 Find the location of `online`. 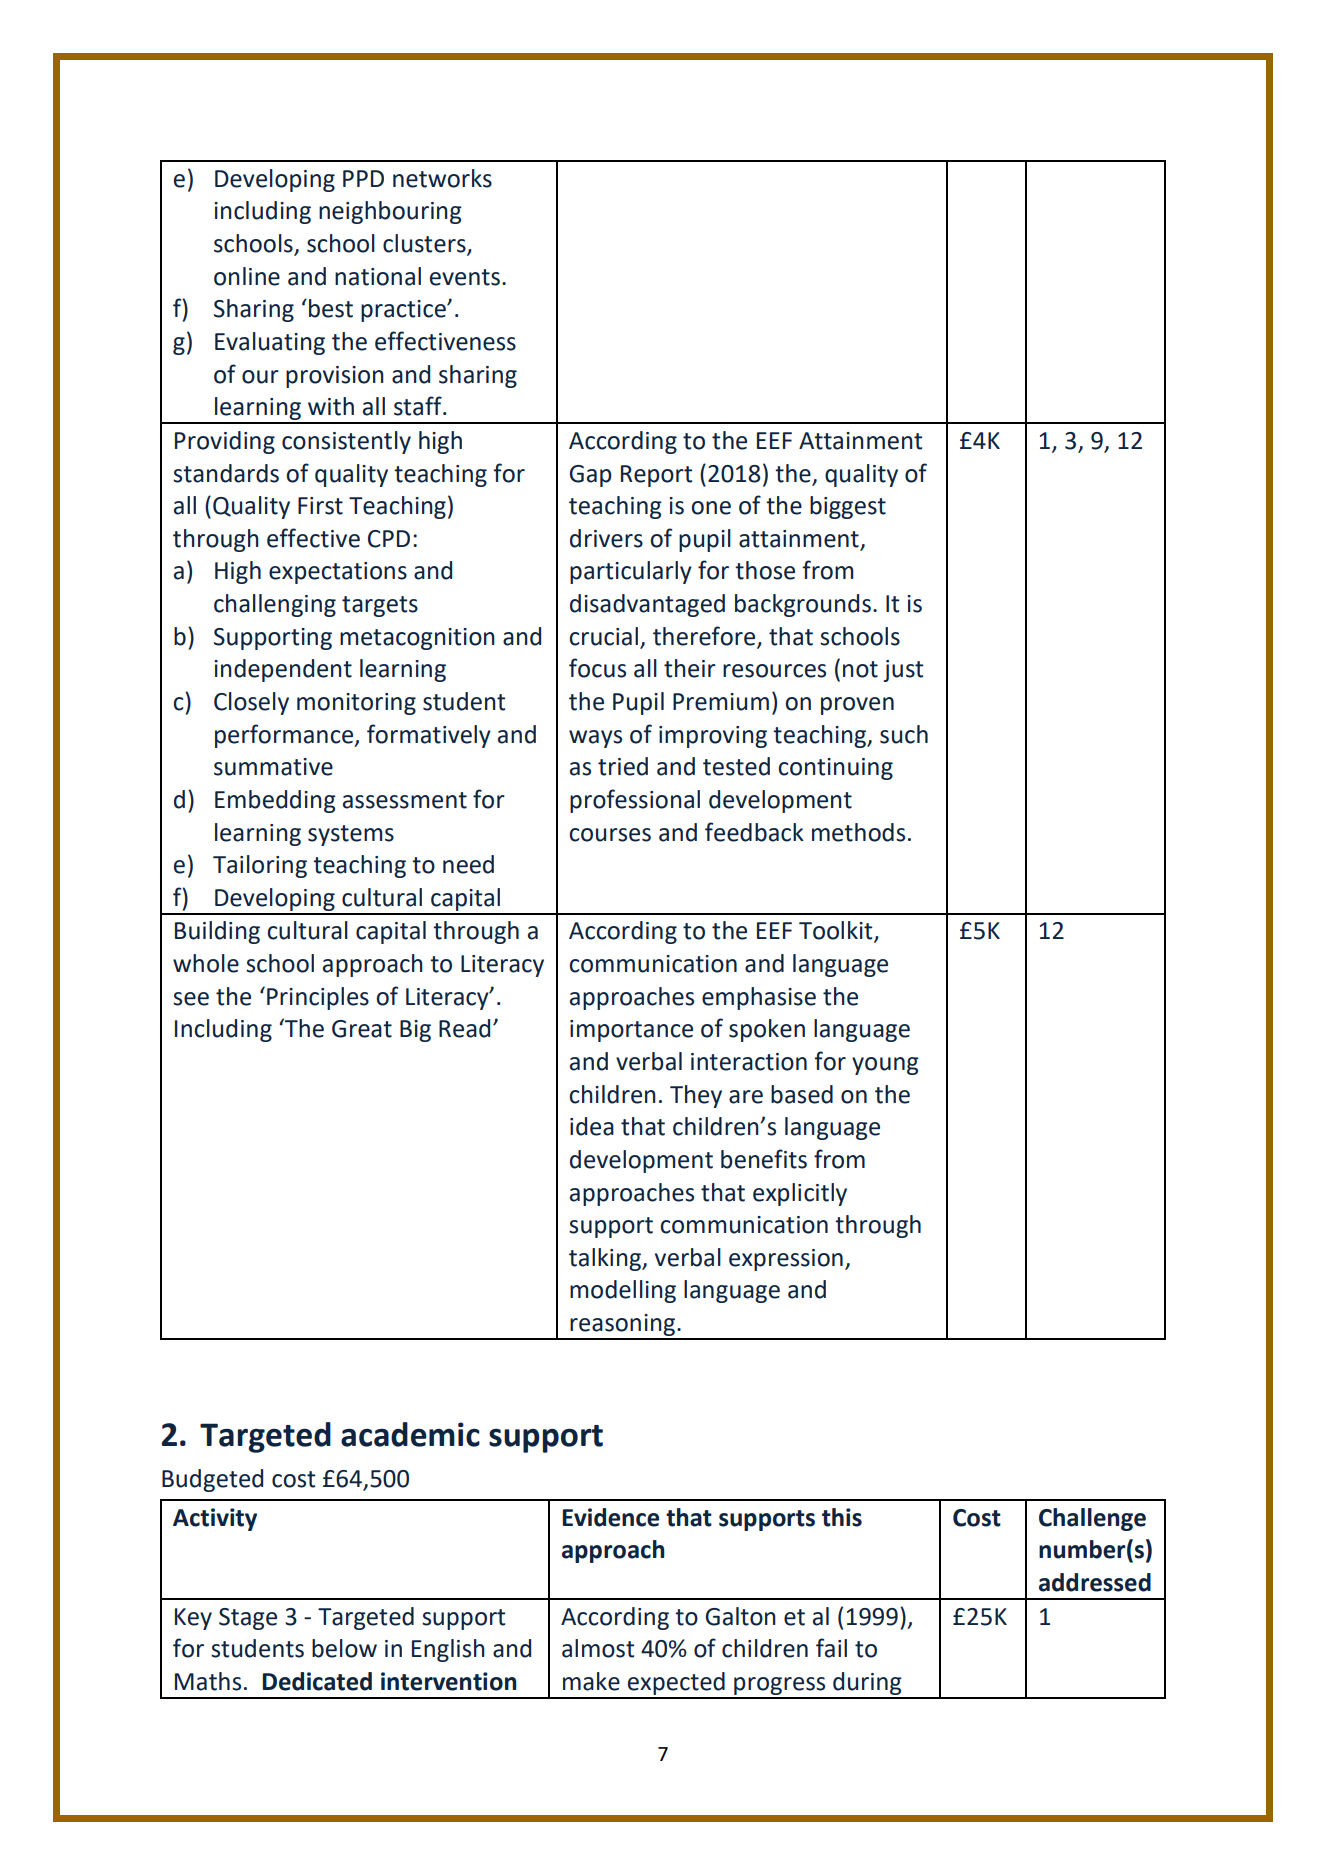

online is located at coordinates (247, 276).
